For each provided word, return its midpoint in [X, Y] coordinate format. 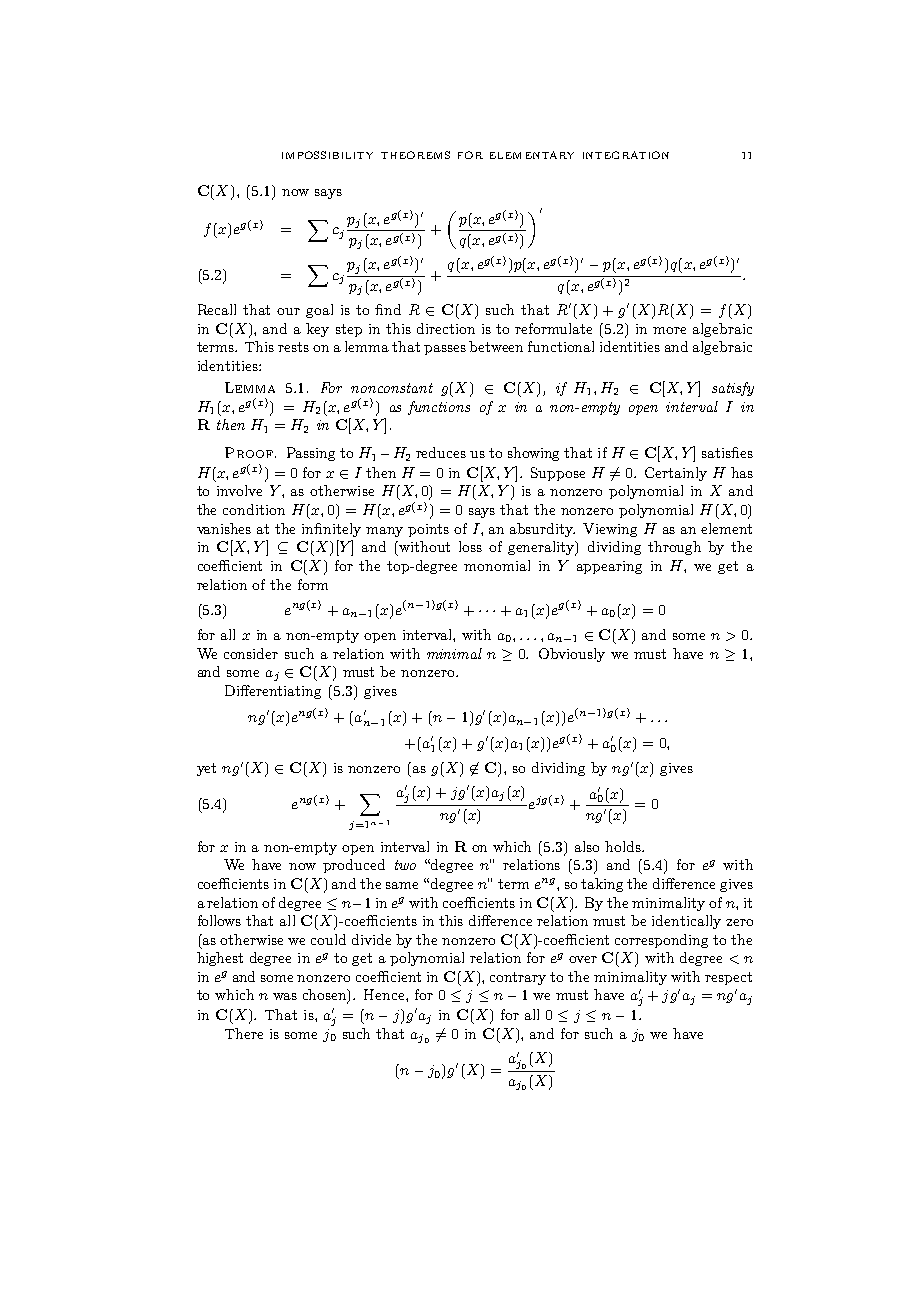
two [405, 865]
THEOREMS [415, 155]
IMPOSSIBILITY [327, 155]
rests [293, 347]
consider [251, 653]
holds [624, 846]
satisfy [733, 389]
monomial [497, 565]
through [674, 548]
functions [439, 408]
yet [206, 769]
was [285, 996]
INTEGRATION [626, 155]
